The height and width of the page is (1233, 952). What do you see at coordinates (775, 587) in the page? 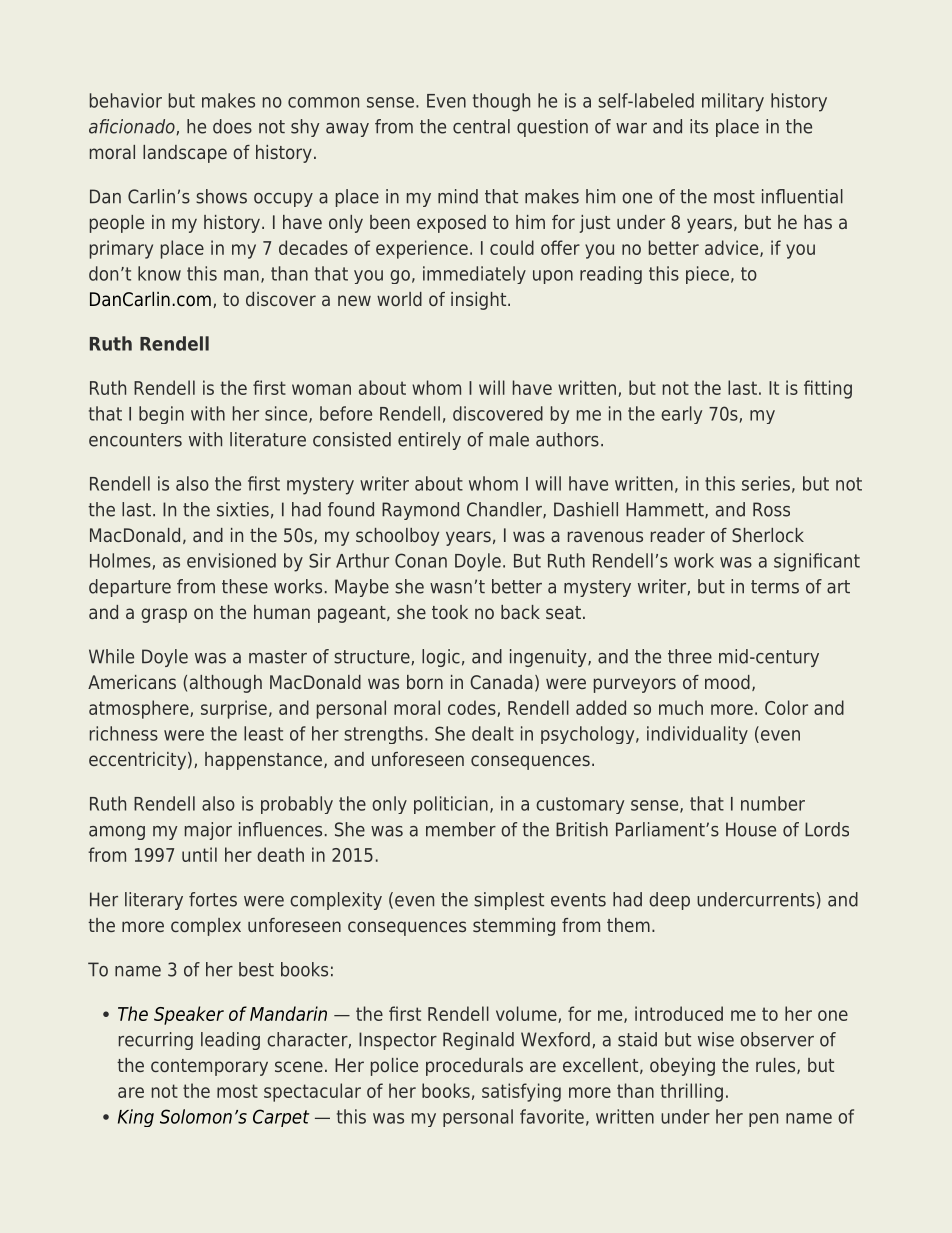
I see `terms` at bounding box center [775, 587].
